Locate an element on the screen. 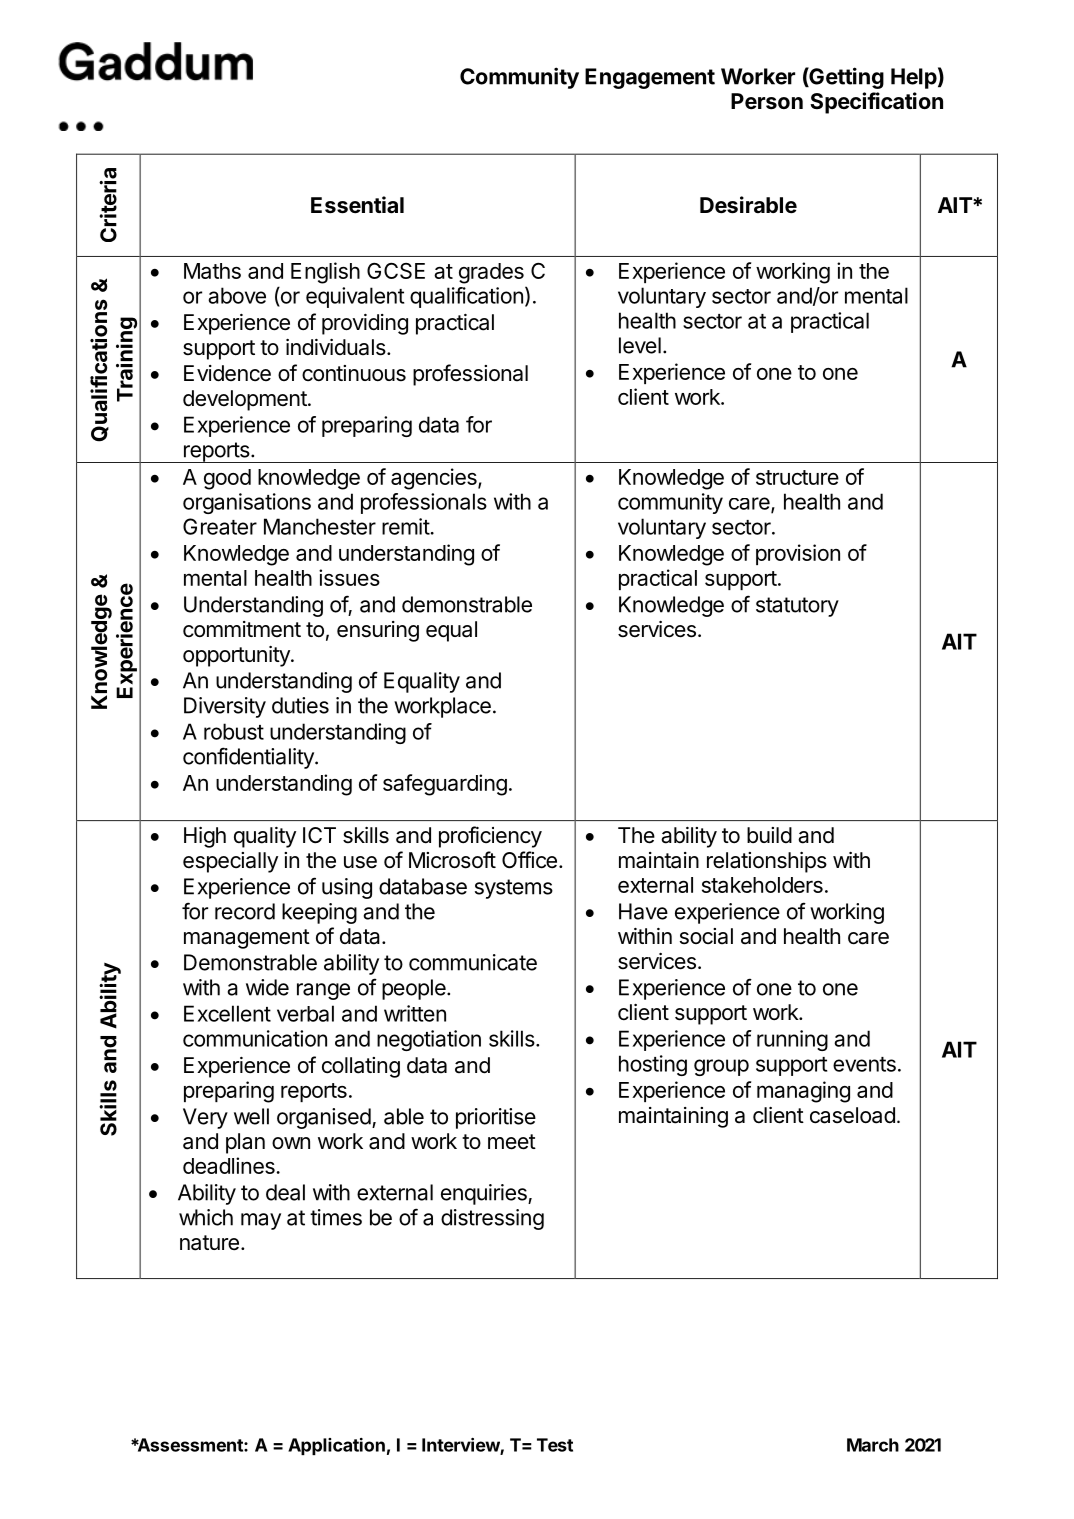 This screenshot has height=1519, width=1074. agencies is located at coordinates (435, 479).
